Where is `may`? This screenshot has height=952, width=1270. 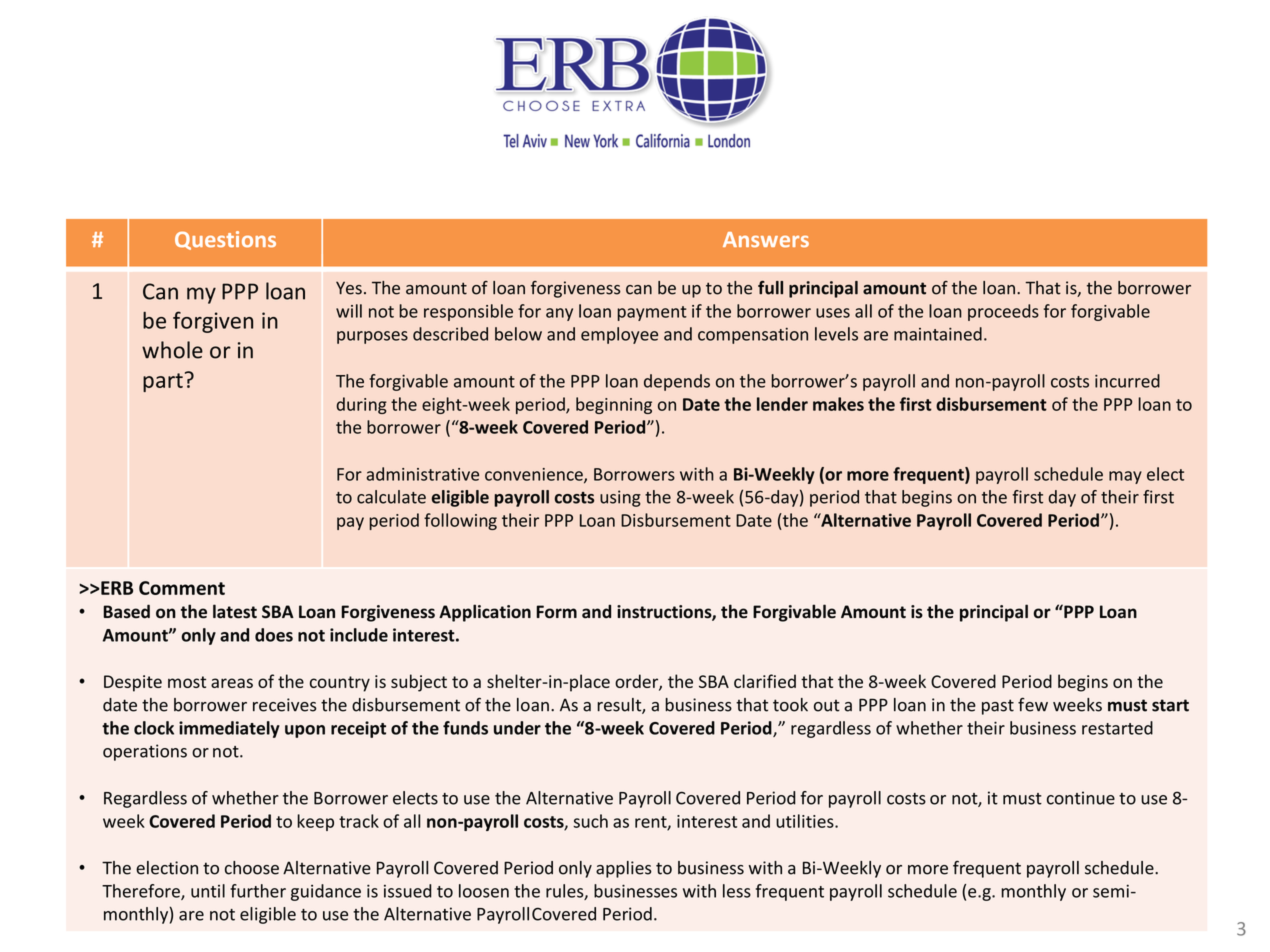 may is located at coordinates (1125, 477).
